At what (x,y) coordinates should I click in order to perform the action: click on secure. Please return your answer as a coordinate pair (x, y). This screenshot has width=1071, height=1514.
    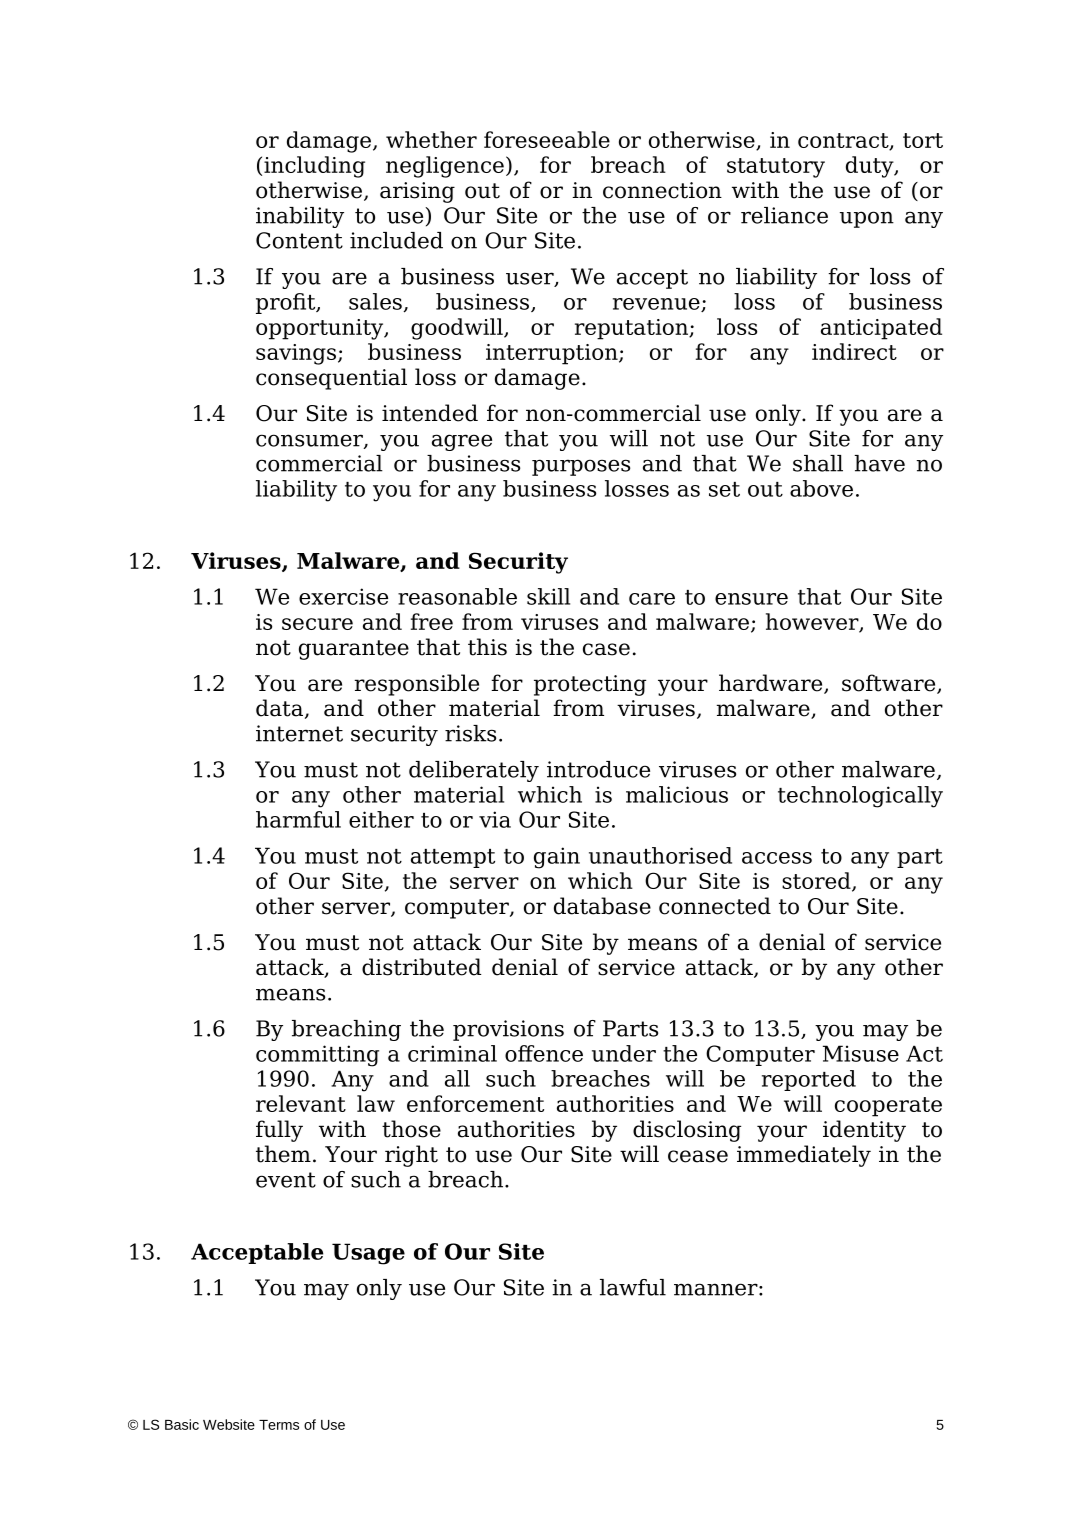
    Looking at the image, I should click on (317, 624).
